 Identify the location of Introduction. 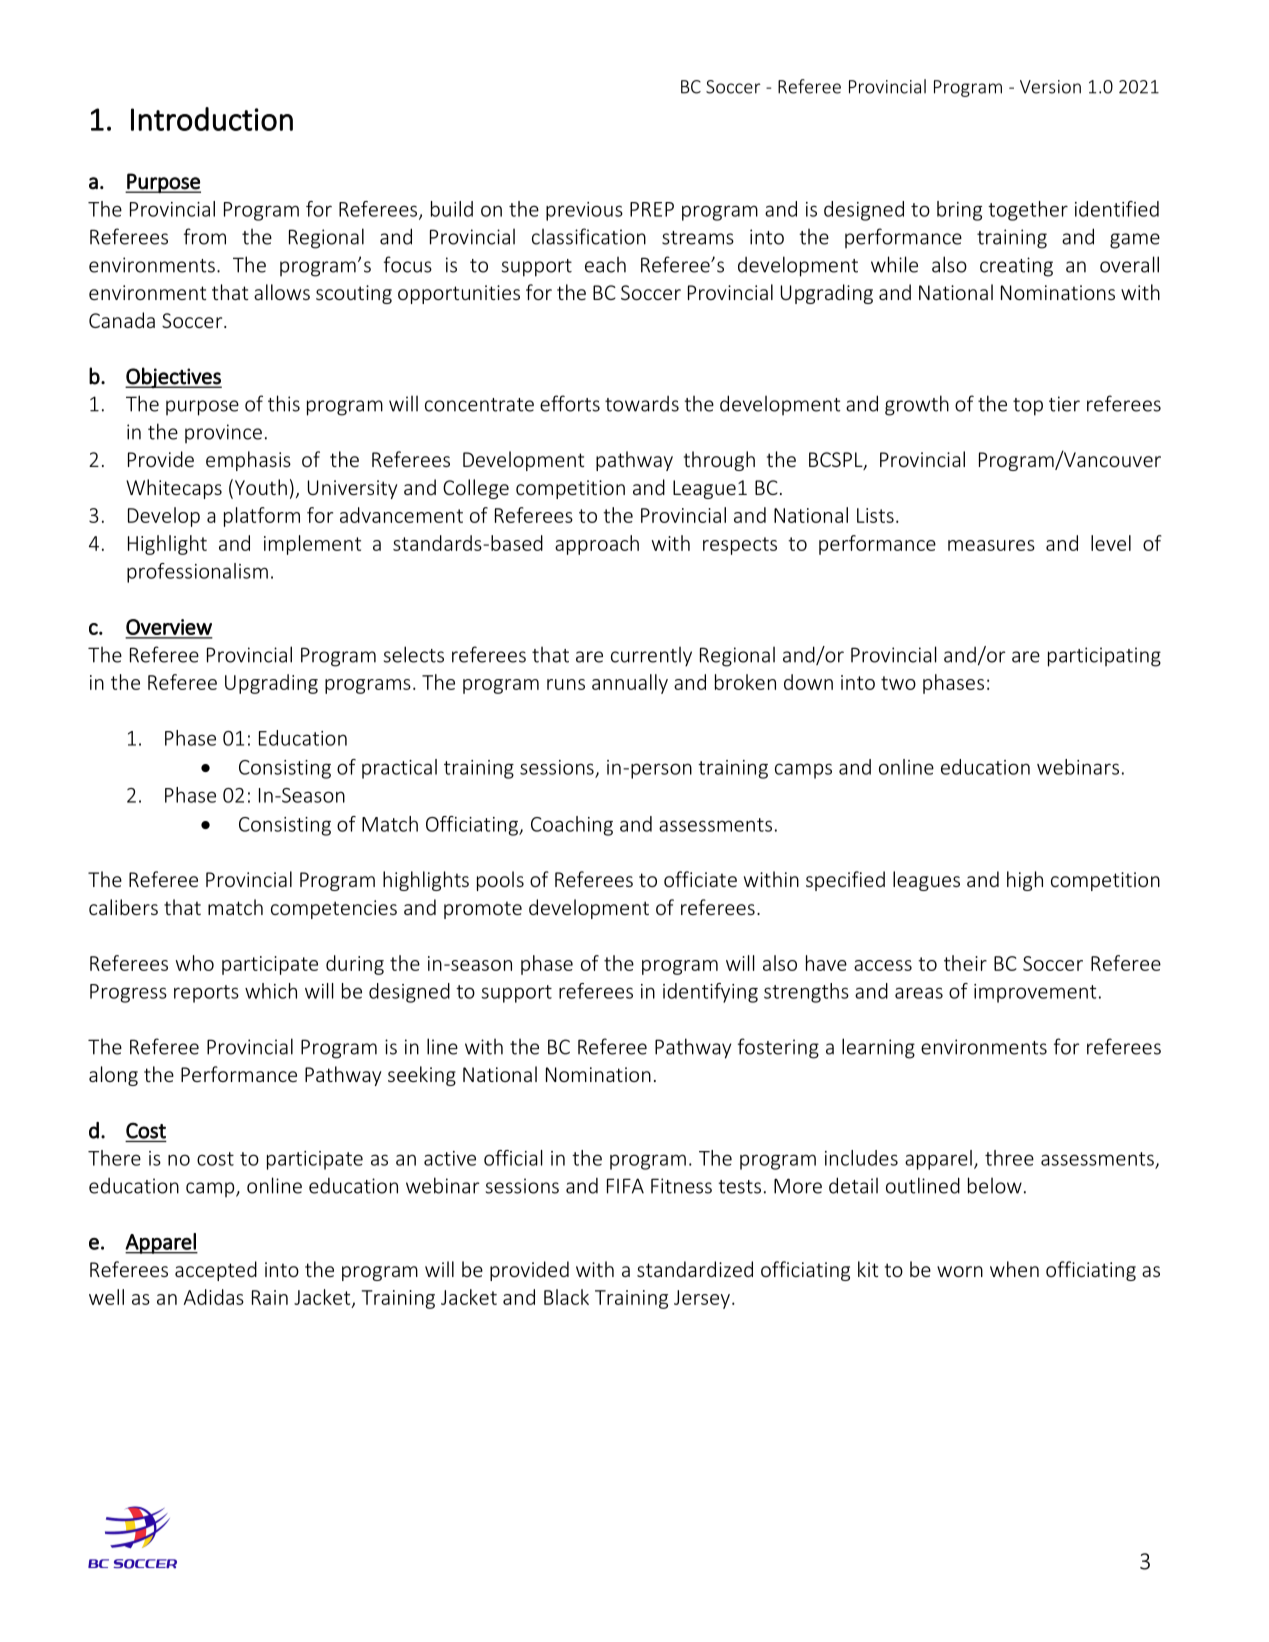
(212, 119).
